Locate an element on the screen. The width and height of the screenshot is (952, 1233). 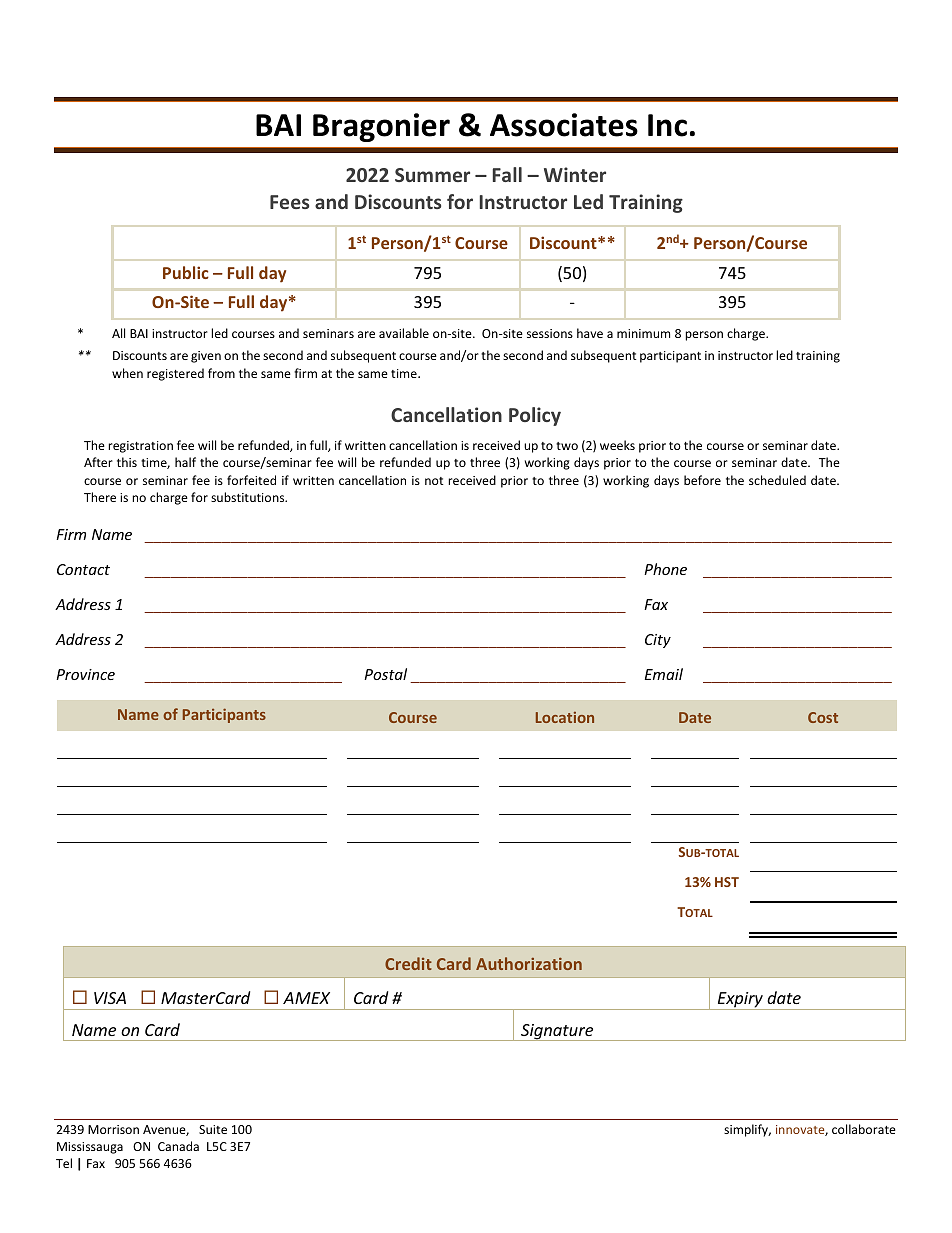
HST is located at coordinates (727, 882).
